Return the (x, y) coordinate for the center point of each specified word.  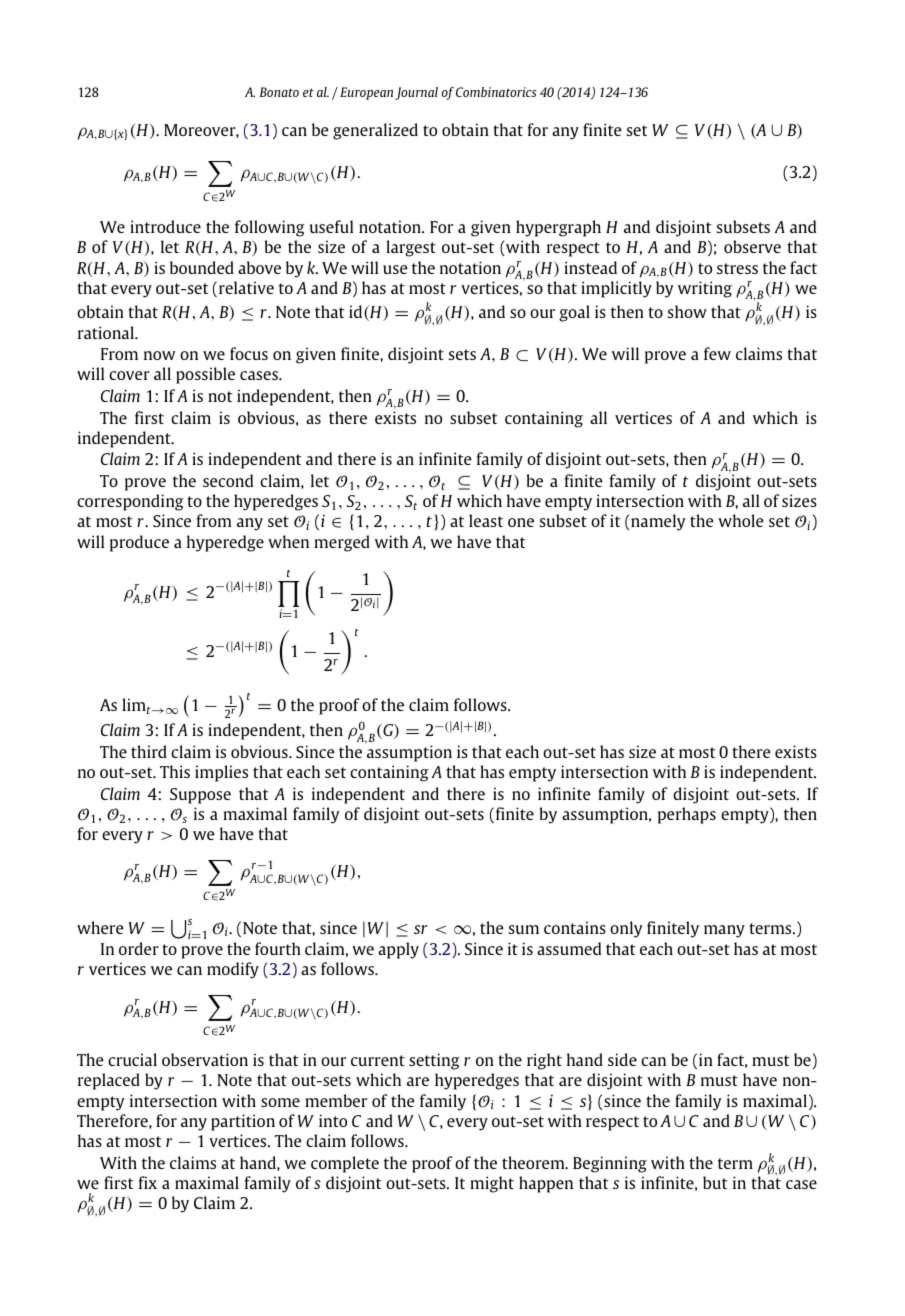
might (492, 1184)
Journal (416, 93)
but (715, 1182)
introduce (165, 226)
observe (752, 246)
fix (148, 1182)
